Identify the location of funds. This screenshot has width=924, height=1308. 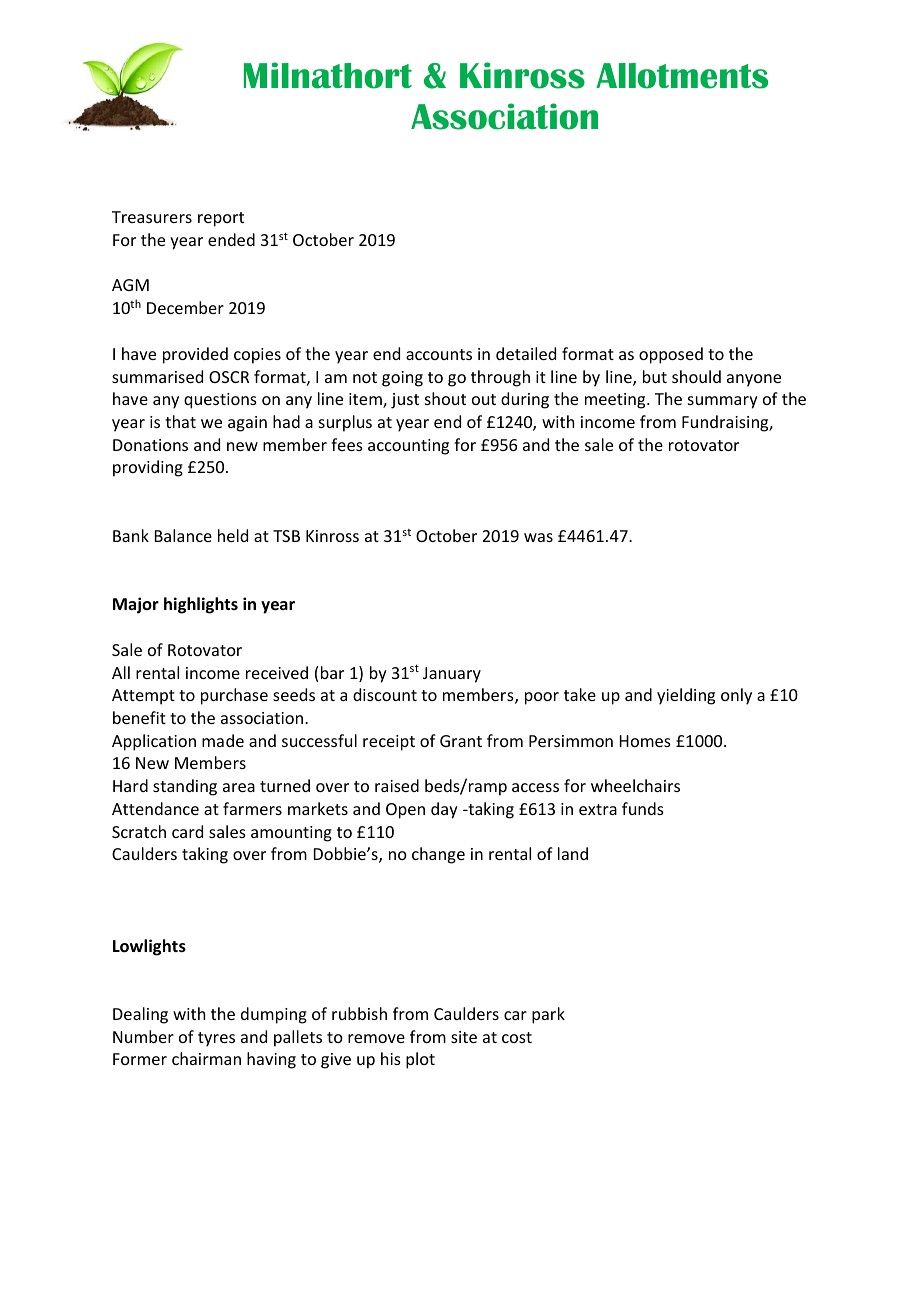
(643, 808).
